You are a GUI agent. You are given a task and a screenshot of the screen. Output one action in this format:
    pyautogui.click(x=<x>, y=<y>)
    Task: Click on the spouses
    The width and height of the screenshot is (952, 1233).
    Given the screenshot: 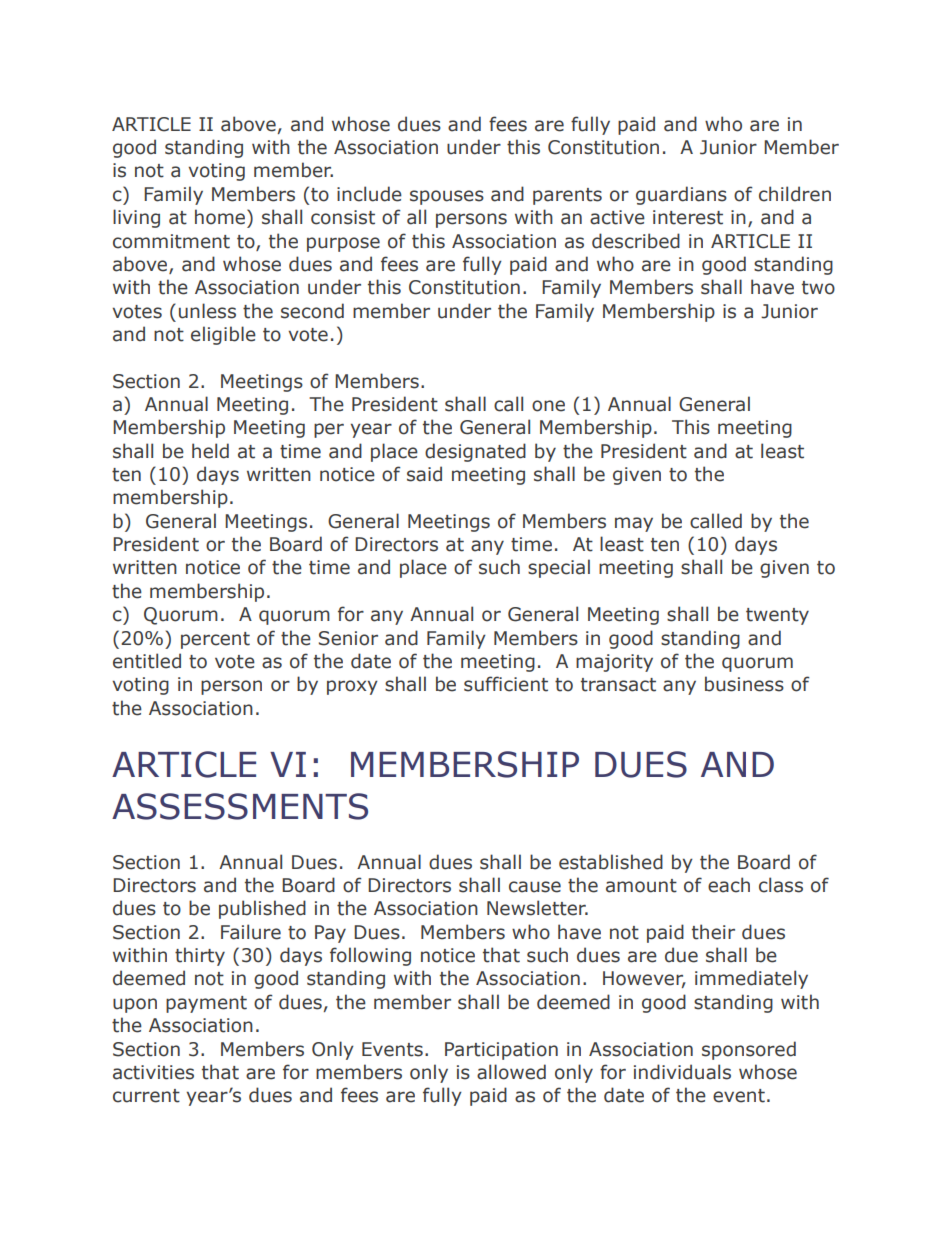 What is the action you would take?
    pyautogui.click(x=447, y=197)
